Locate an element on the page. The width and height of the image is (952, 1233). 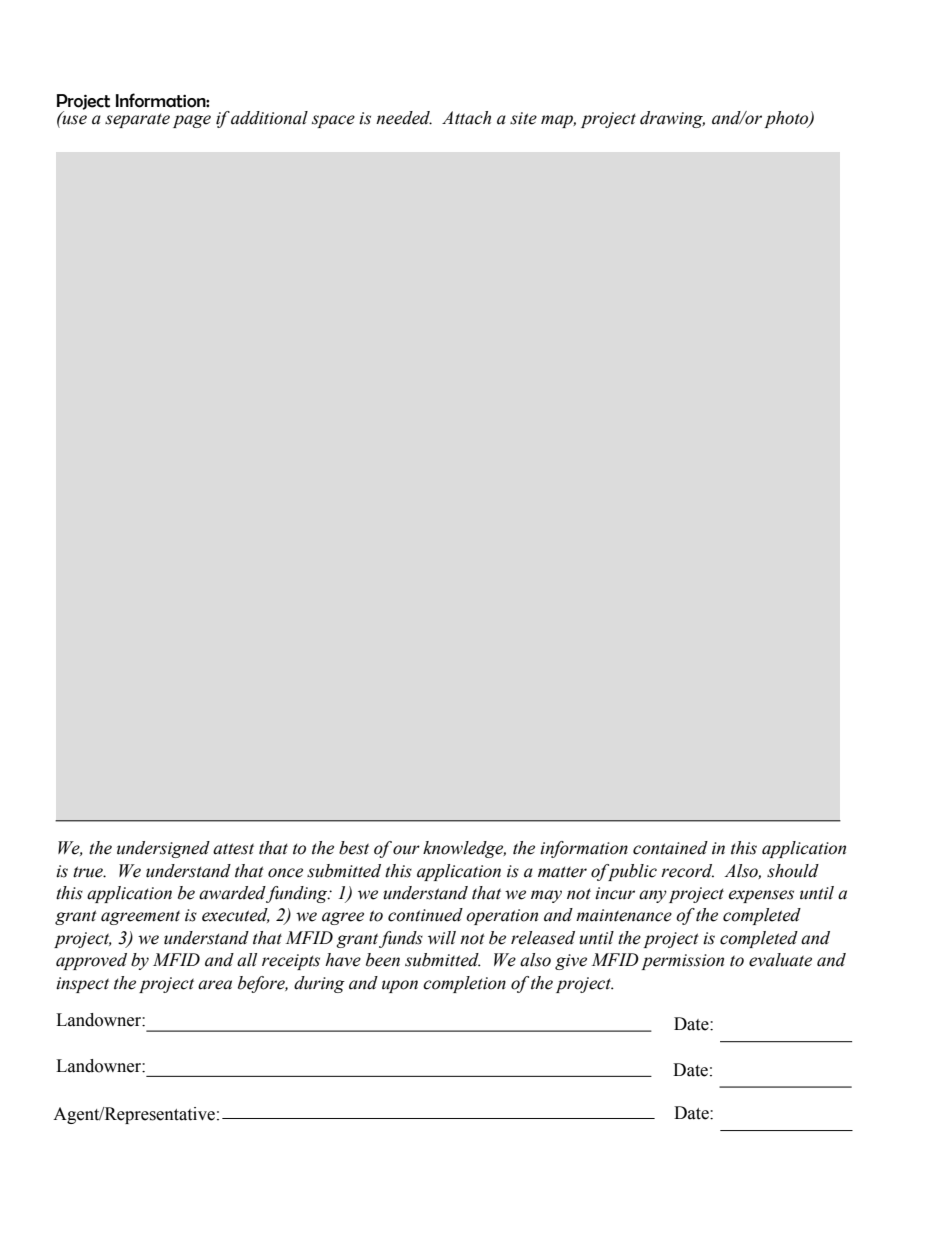
page is located at coordinates (192, 121).
